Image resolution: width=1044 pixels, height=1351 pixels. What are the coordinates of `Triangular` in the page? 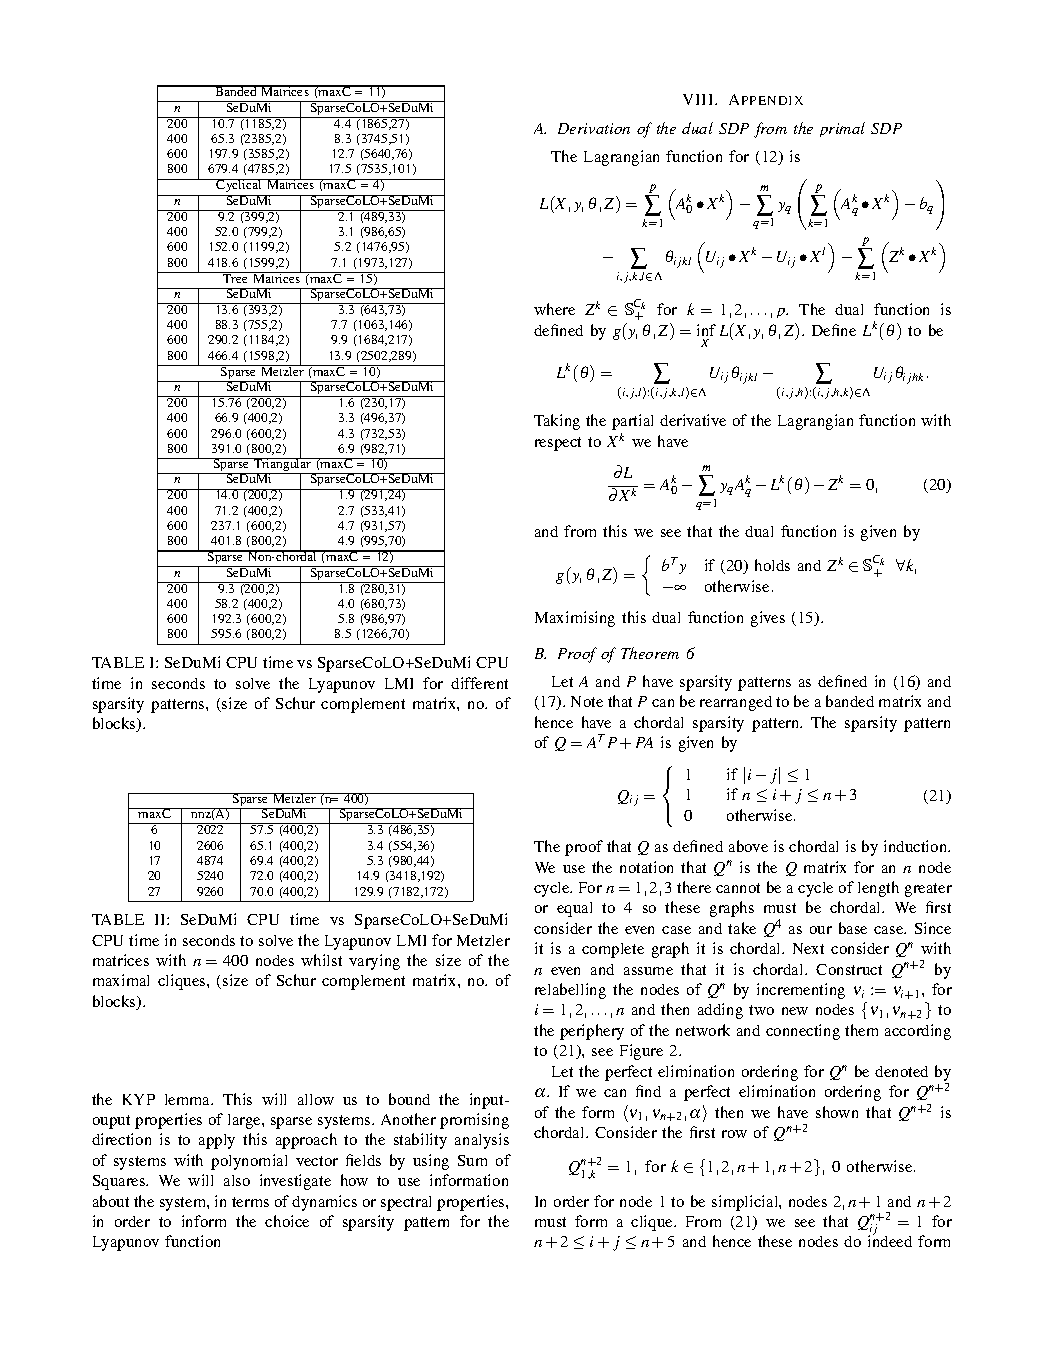 It's located at (283, 465).
